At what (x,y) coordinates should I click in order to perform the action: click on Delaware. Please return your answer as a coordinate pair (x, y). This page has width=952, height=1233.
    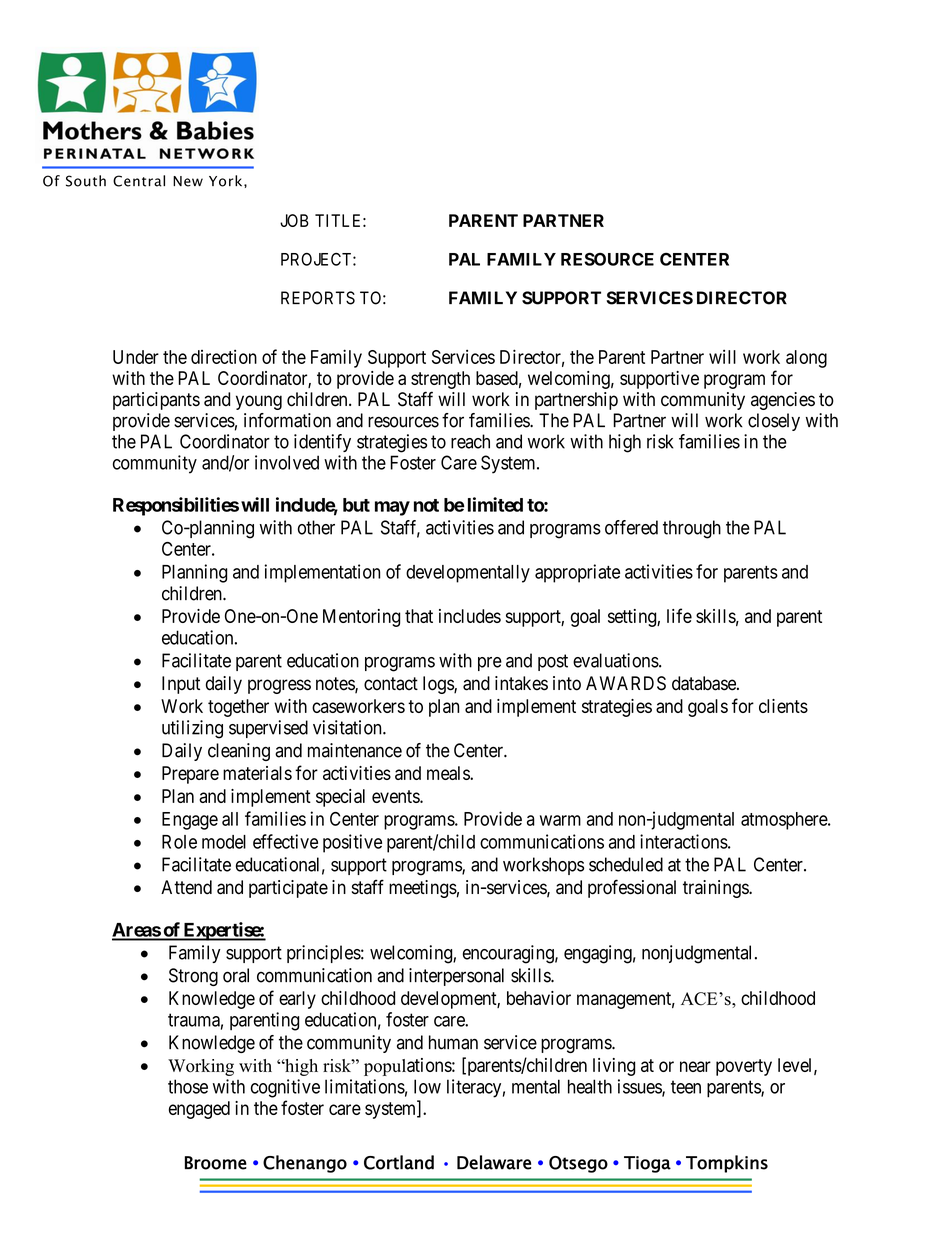
    Looking at the image, I should click on (494, 1162).
